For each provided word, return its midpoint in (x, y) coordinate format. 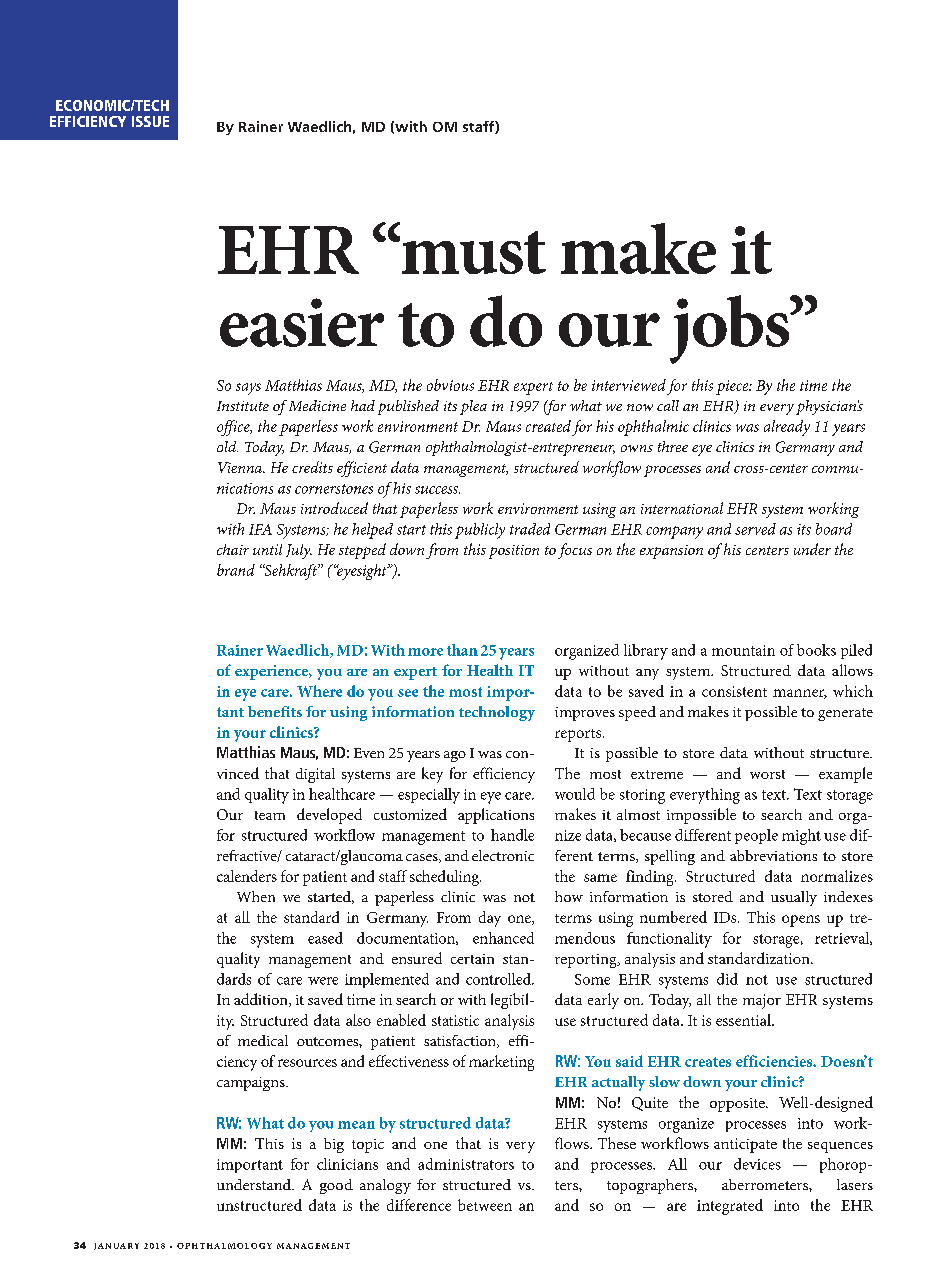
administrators (466, 1164)
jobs (731, 329)
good (336, 1186)
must (472, 252)
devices (757, 1164)
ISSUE (150, 121)
